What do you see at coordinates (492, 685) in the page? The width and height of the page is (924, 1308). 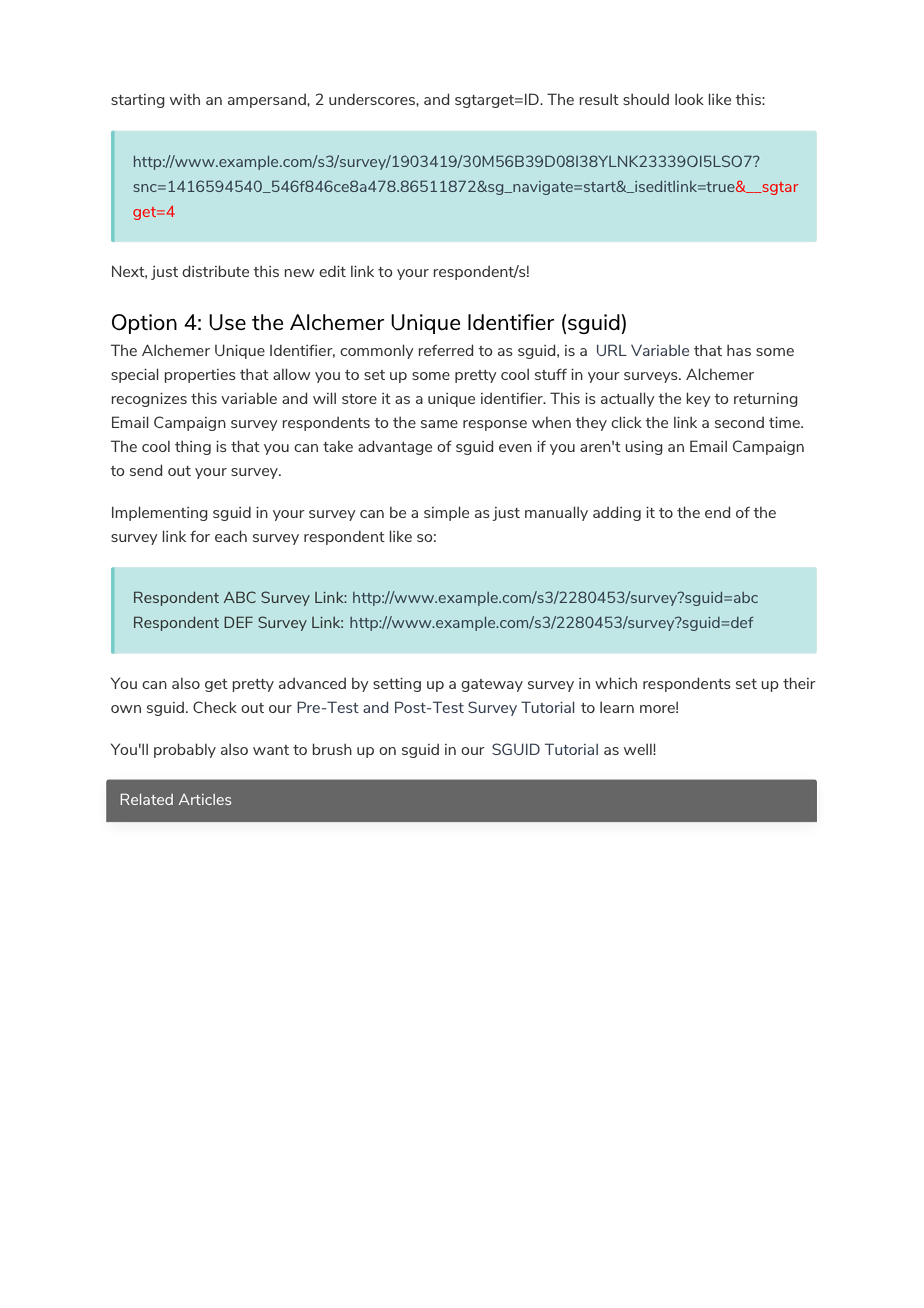 I see `gateway` at bounding box center [492, 685].
